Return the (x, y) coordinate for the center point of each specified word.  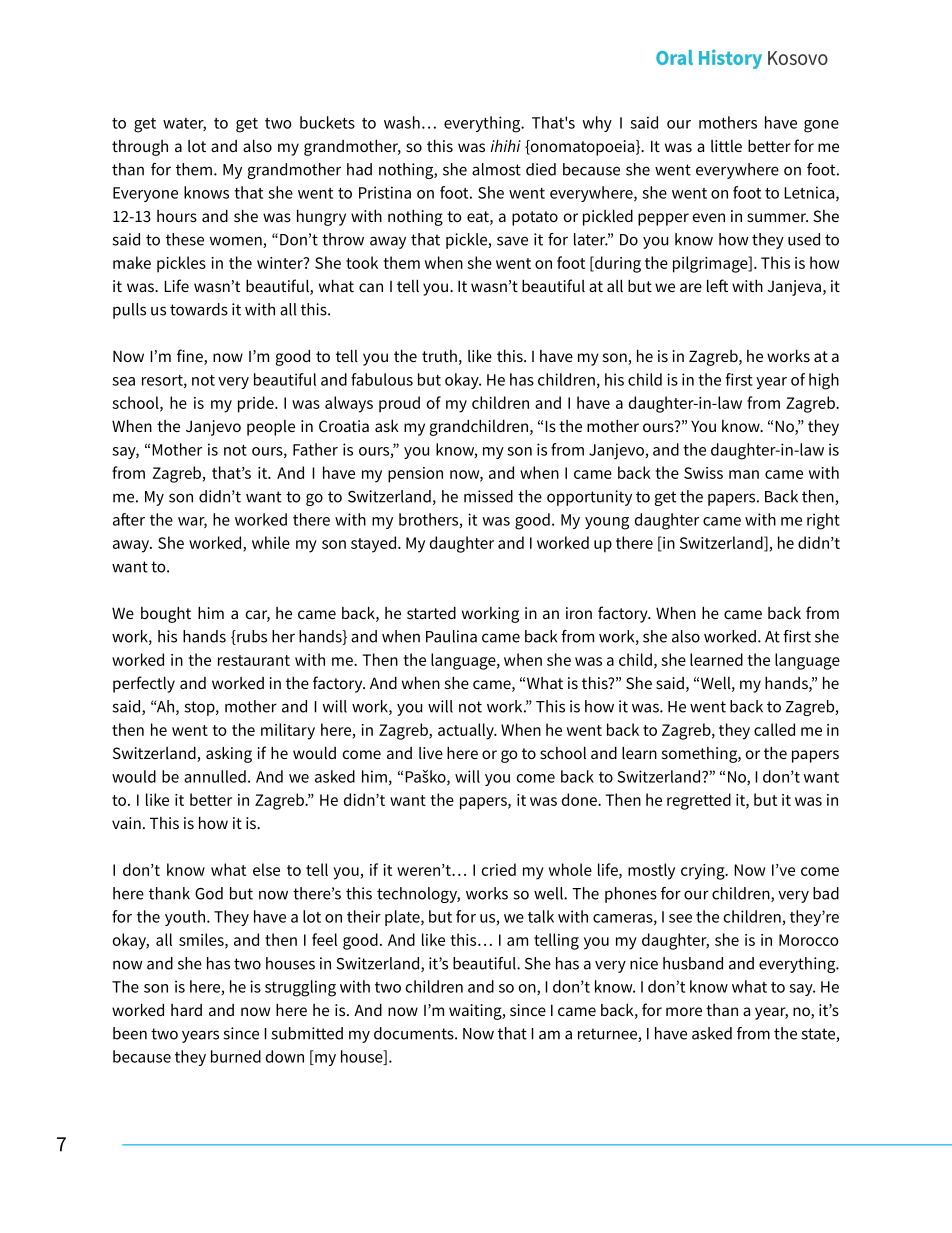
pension (415, 475)
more (684, 1011)
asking (229, 755)
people (271, 428)
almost (496, 169)
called (774, 729)
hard (186, 1010)
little (726, 146)
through (140, 148)
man (744, 474)
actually (467, 731)
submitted (307, 1033)
